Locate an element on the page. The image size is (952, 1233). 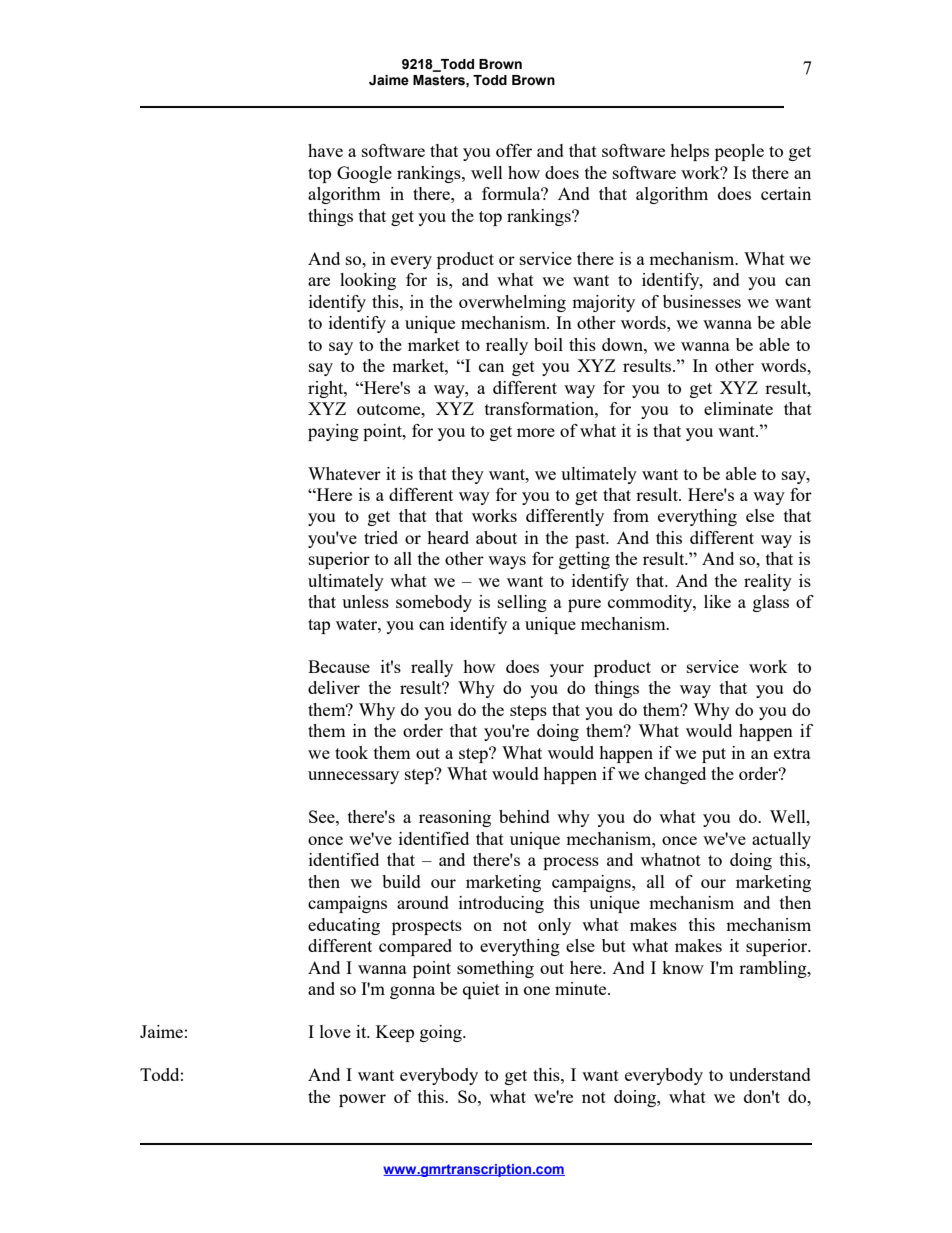
people is located at coordinates (739, 152).
